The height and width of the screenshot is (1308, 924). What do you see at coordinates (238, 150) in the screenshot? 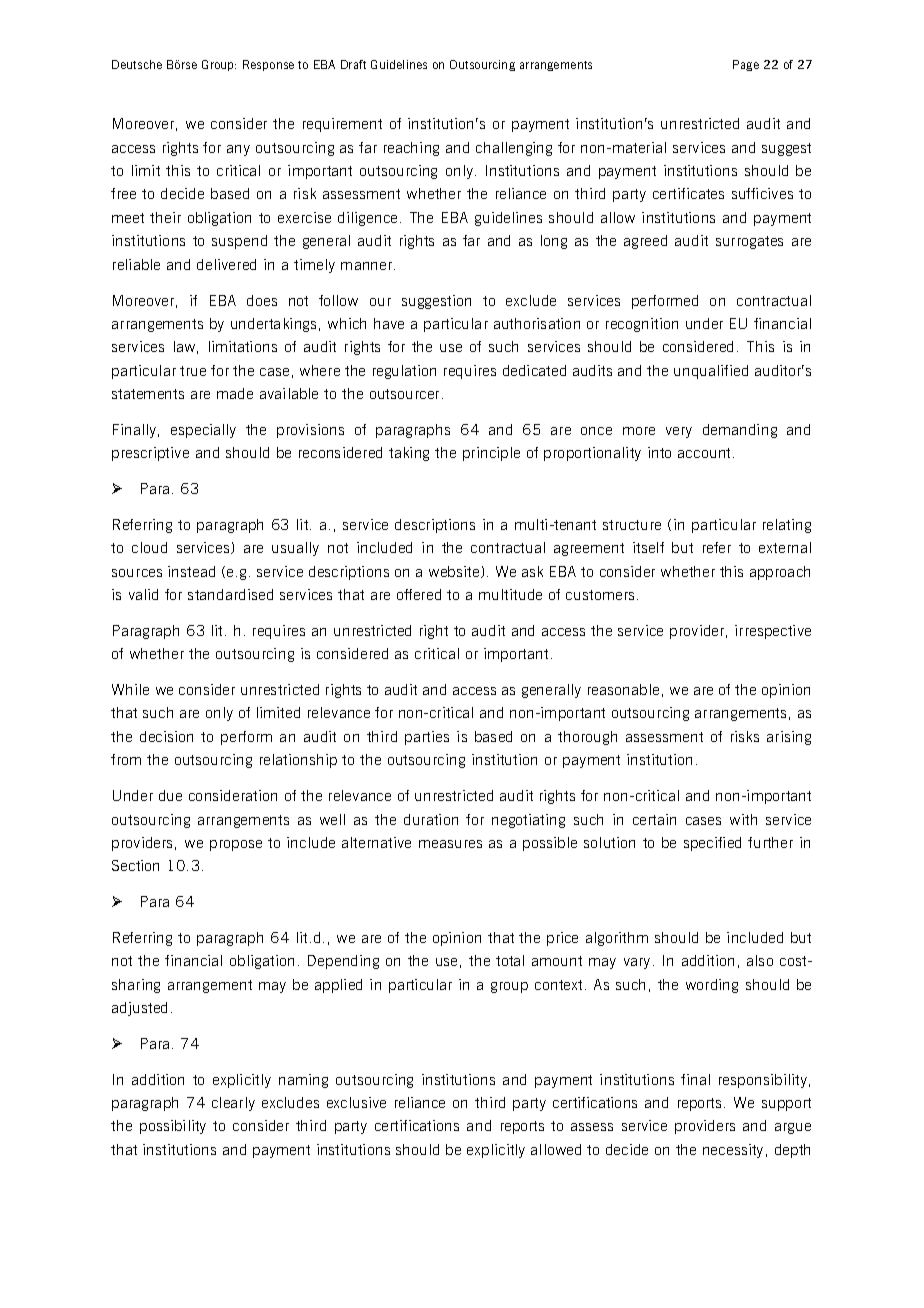
I see `any` at bounding box center [238, 150].
